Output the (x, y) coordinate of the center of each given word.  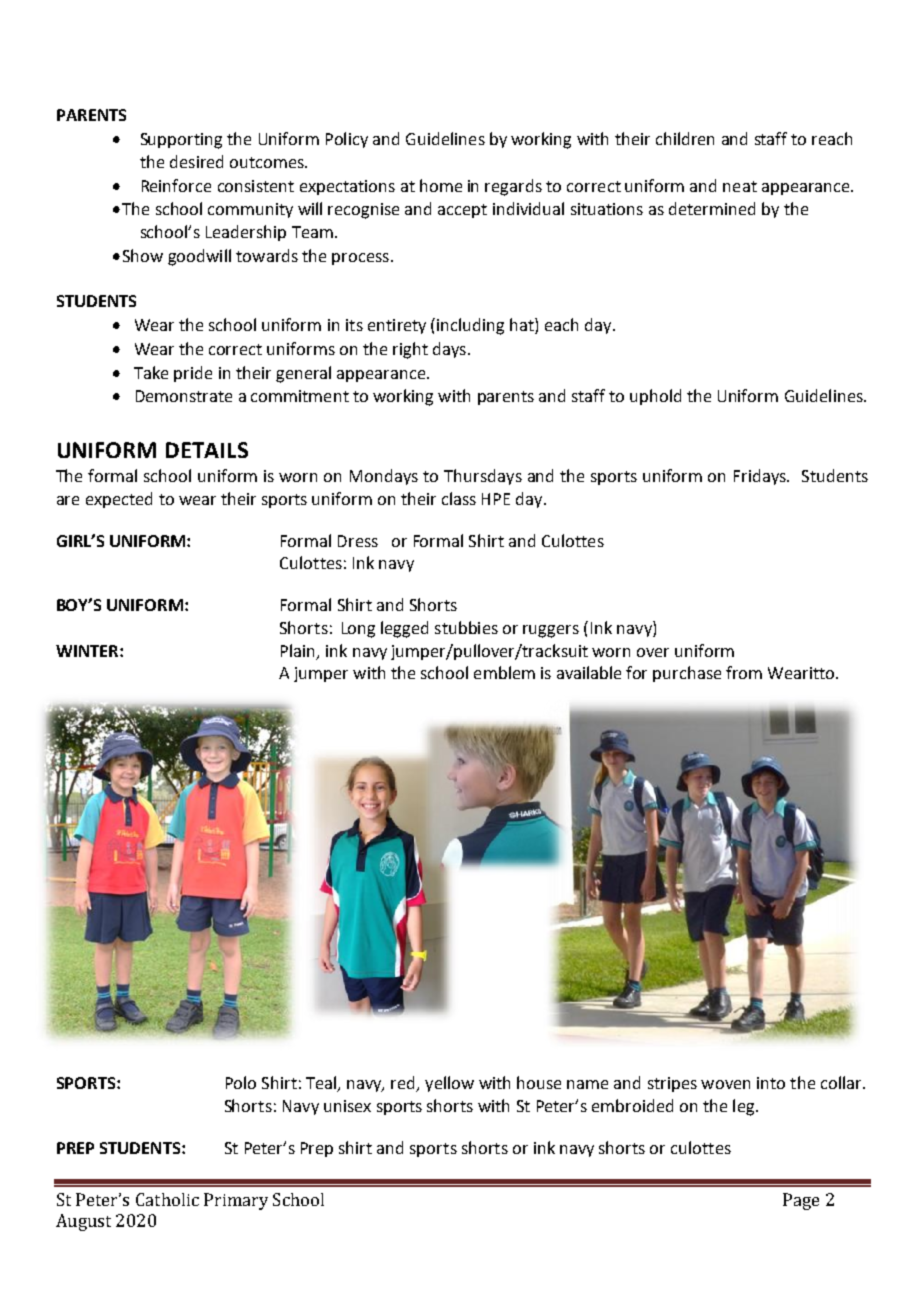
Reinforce (176, 185)
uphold (655, 397)
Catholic (167, 1199)
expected (119, 500)
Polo (241, 1082)
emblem (504, 672)
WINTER (88, 651)
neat (740, 186)
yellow (449, 1084)
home (441, 185)
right (410, 350)
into (771, 1083)
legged (404, 629)
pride (193, 374)
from (744, 672)
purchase (687, 674)
